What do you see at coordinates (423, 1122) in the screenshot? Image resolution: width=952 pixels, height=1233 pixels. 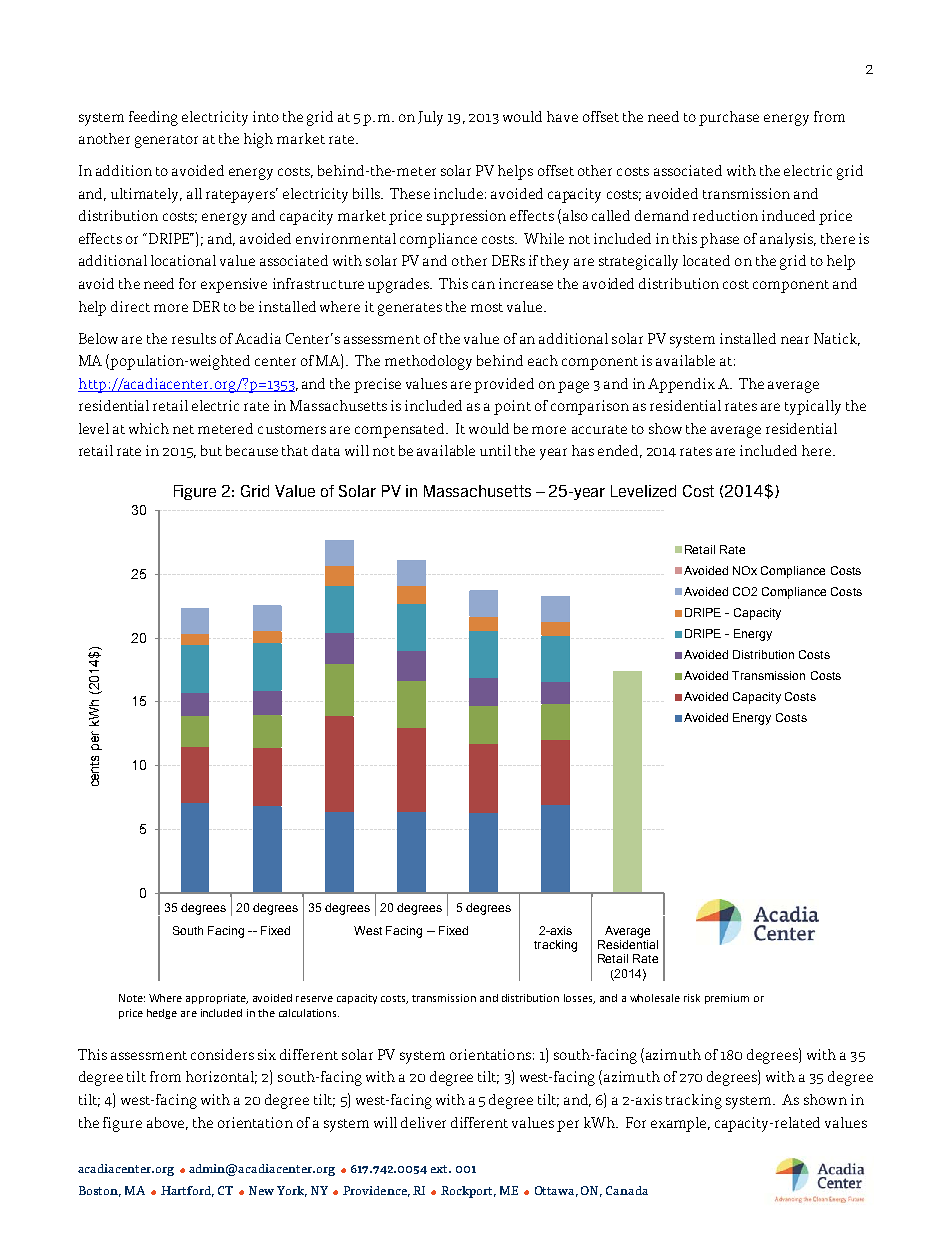 I see `deliver` at bounding box center [423, 1122].
